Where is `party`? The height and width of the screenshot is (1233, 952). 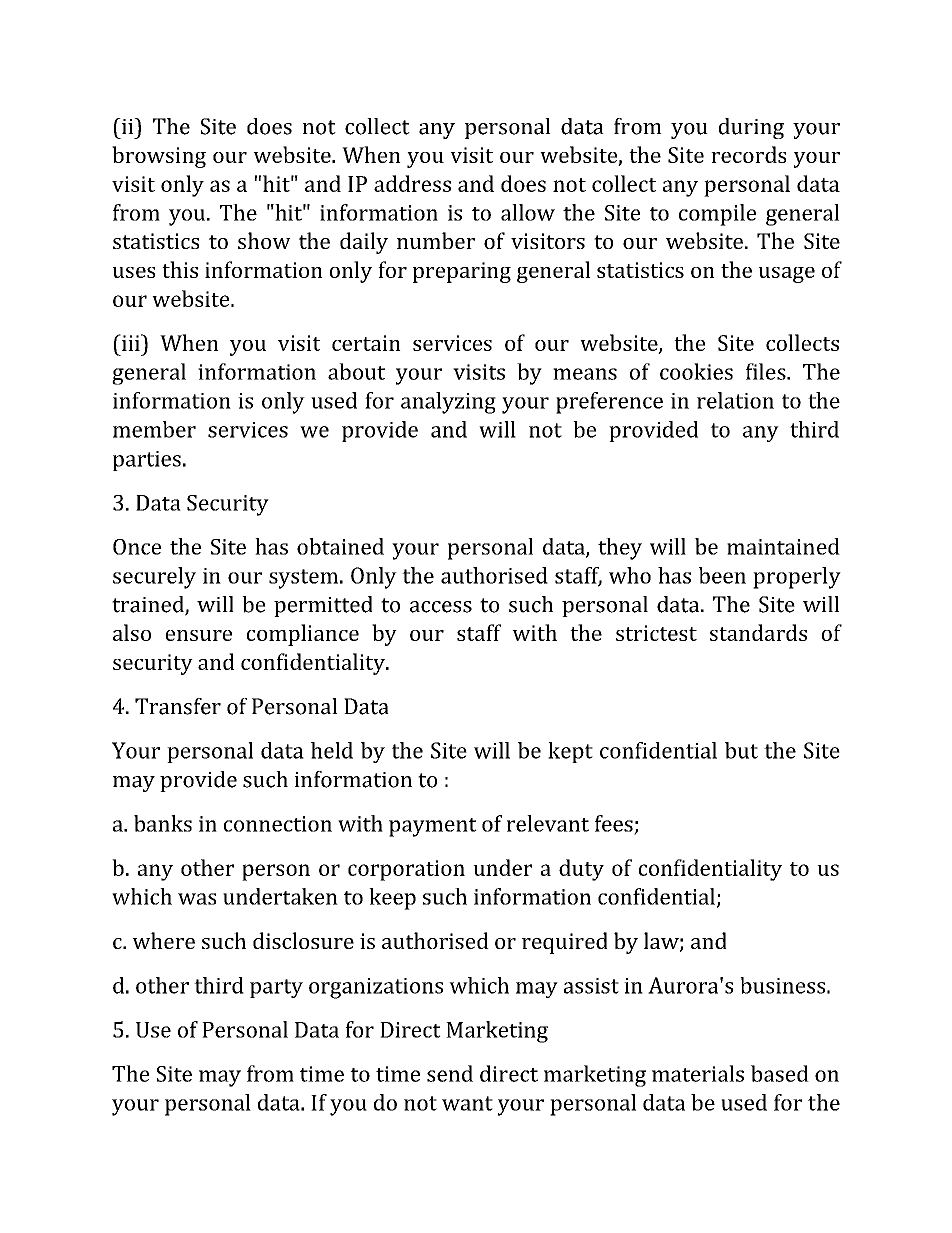
party is located at coordinates (276, 988).
